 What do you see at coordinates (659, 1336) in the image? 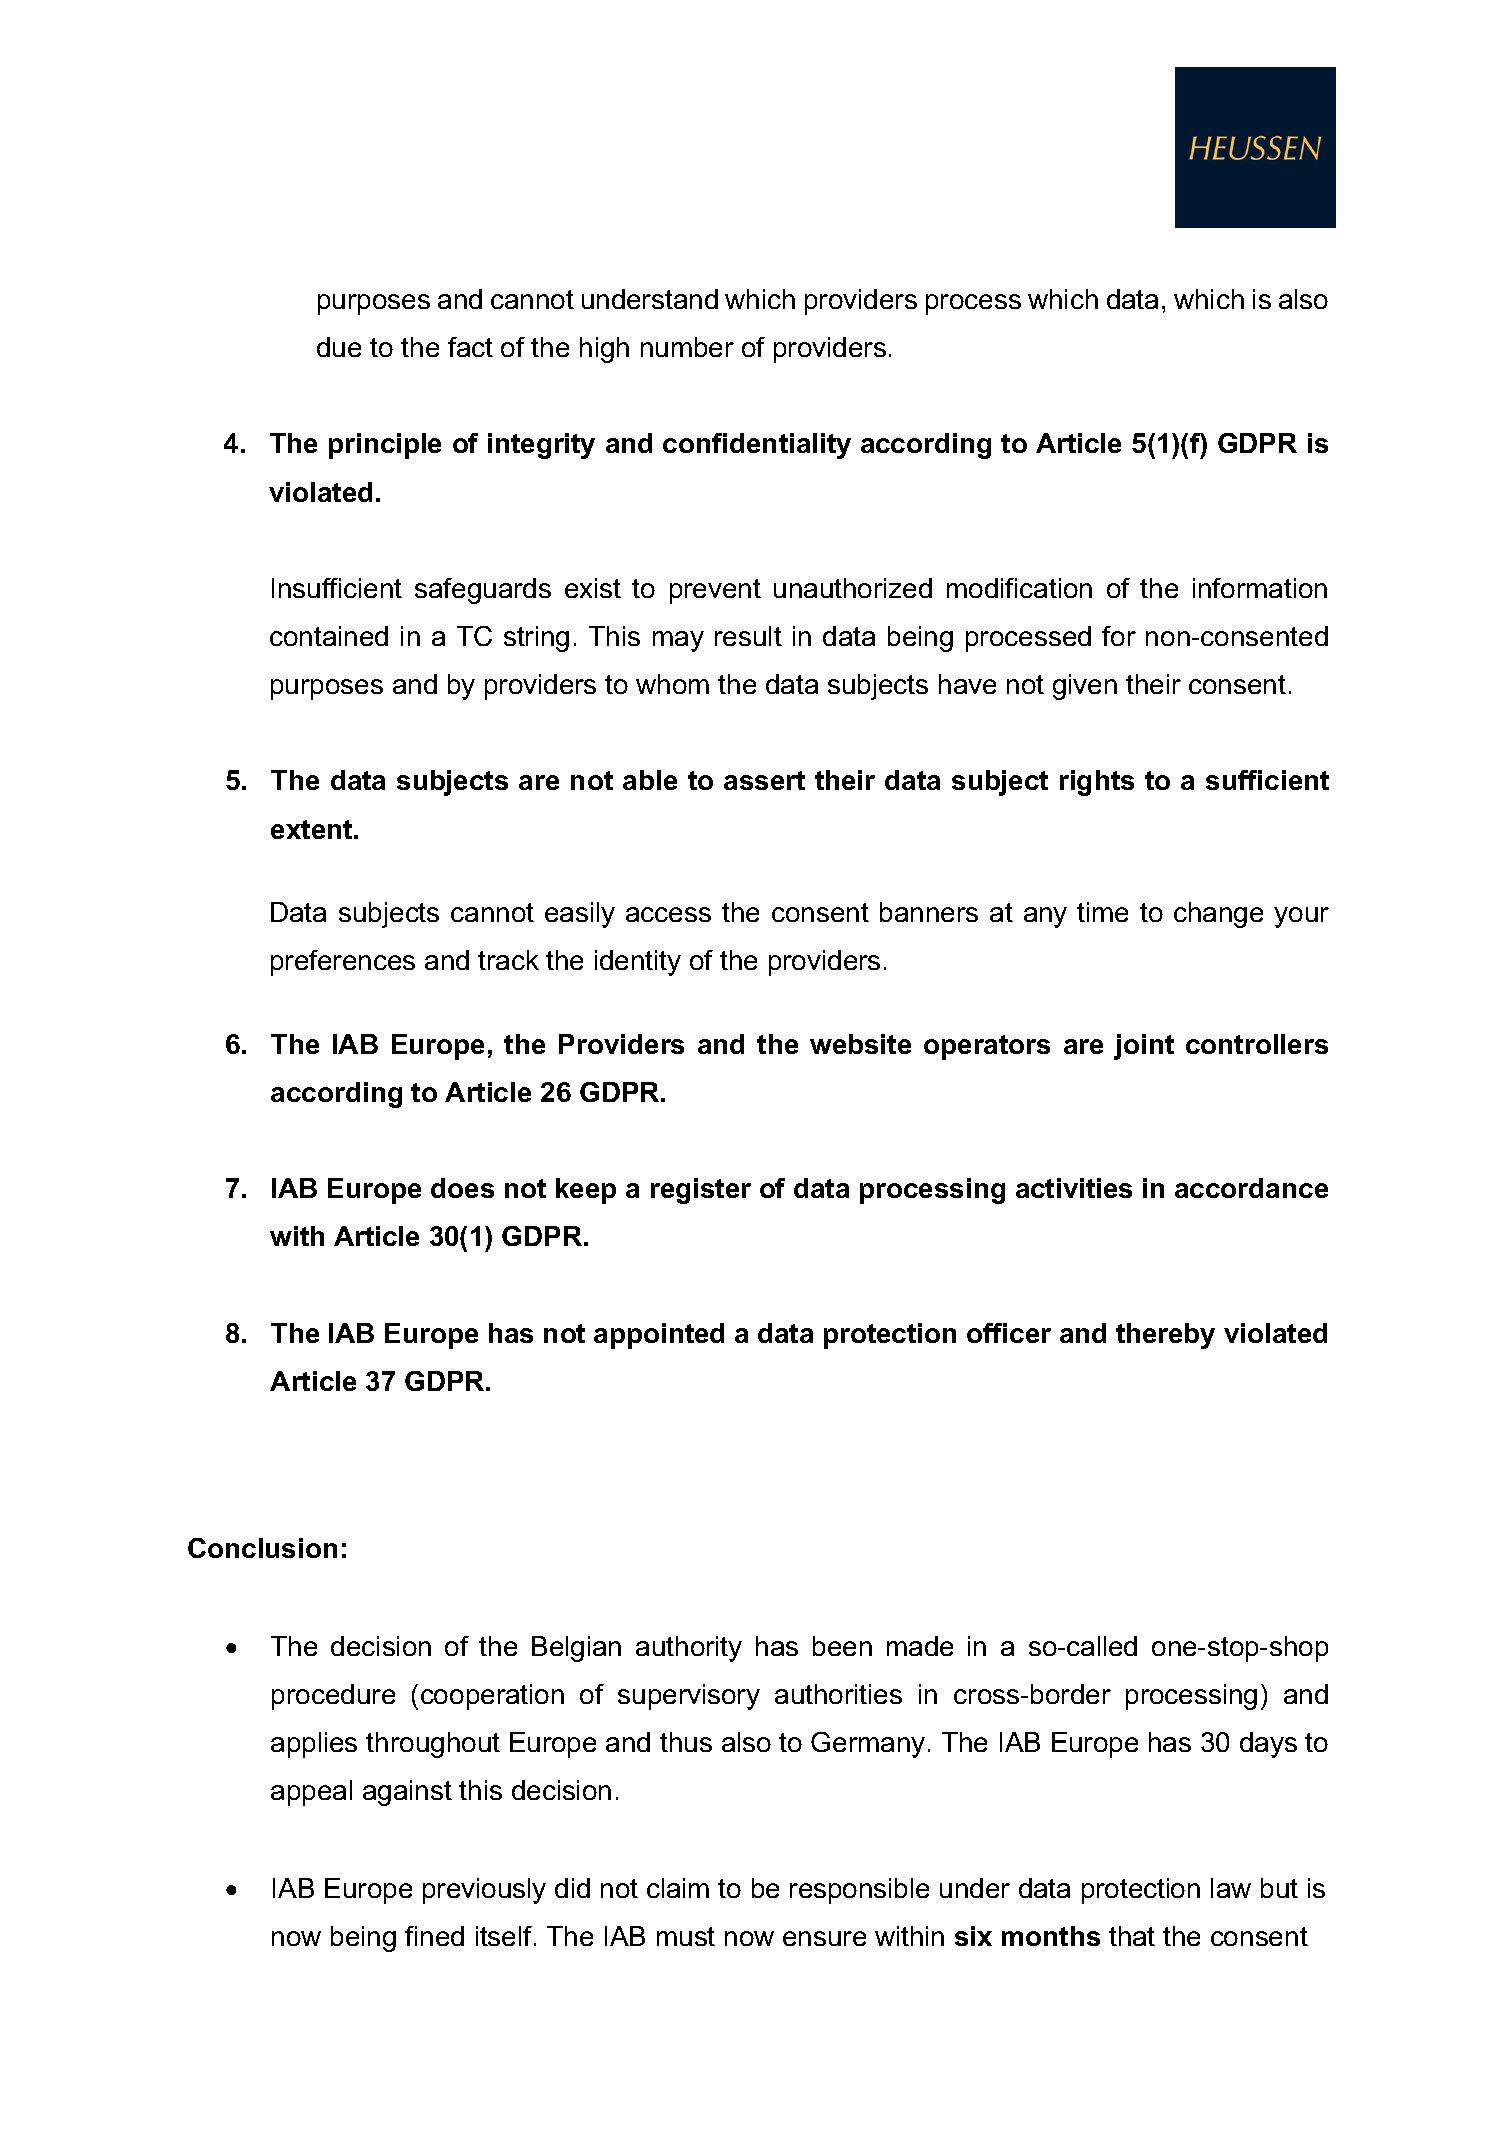
I see `appointed` at bounding box center [659, 1336].
